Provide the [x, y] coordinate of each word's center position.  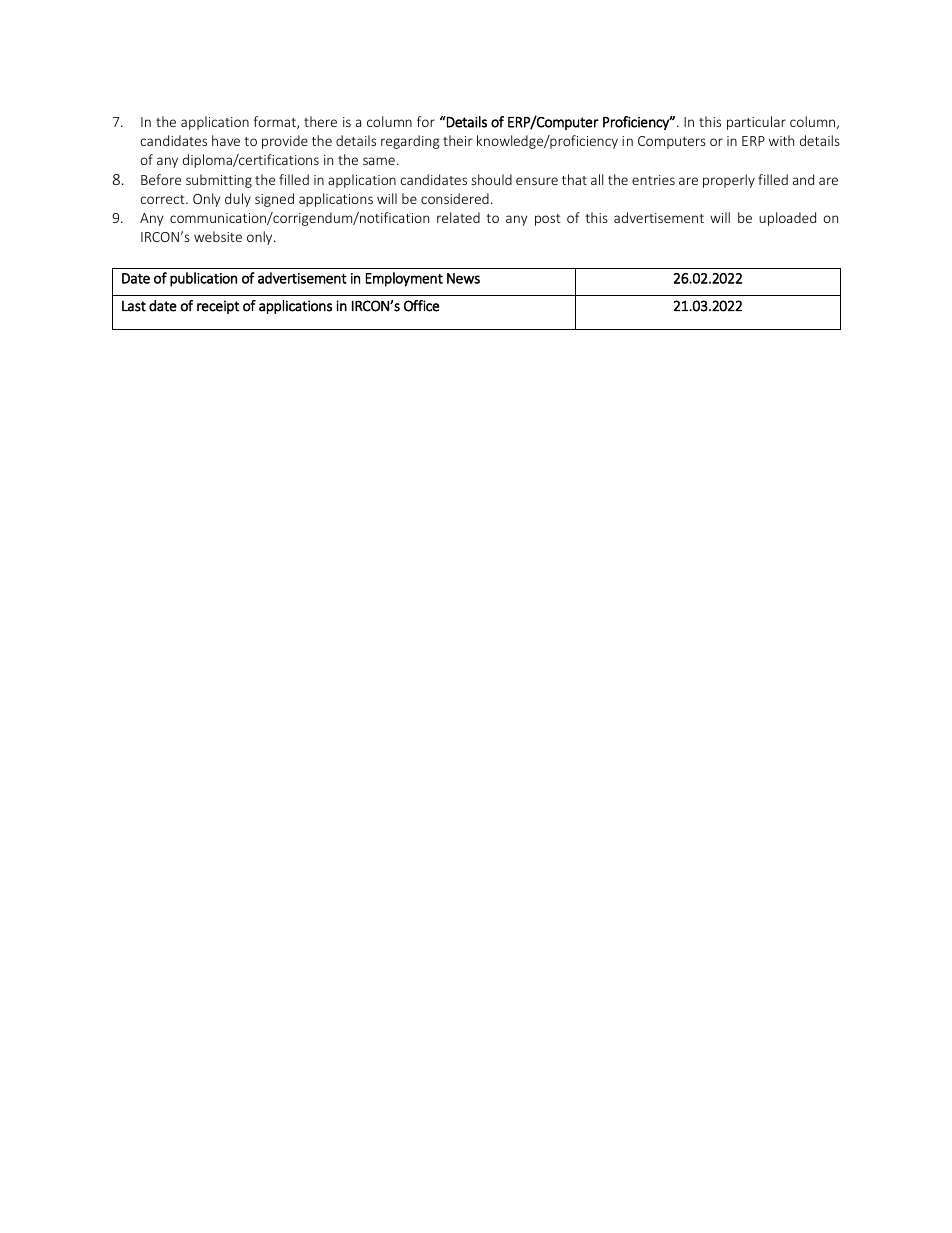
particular [756, 123]
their [458, 140]
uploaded [787, 219]
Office [421, 306]
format [276, 122]
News [463, 278]
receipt [218, 307]
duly [238, 200]
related [458, 217]
